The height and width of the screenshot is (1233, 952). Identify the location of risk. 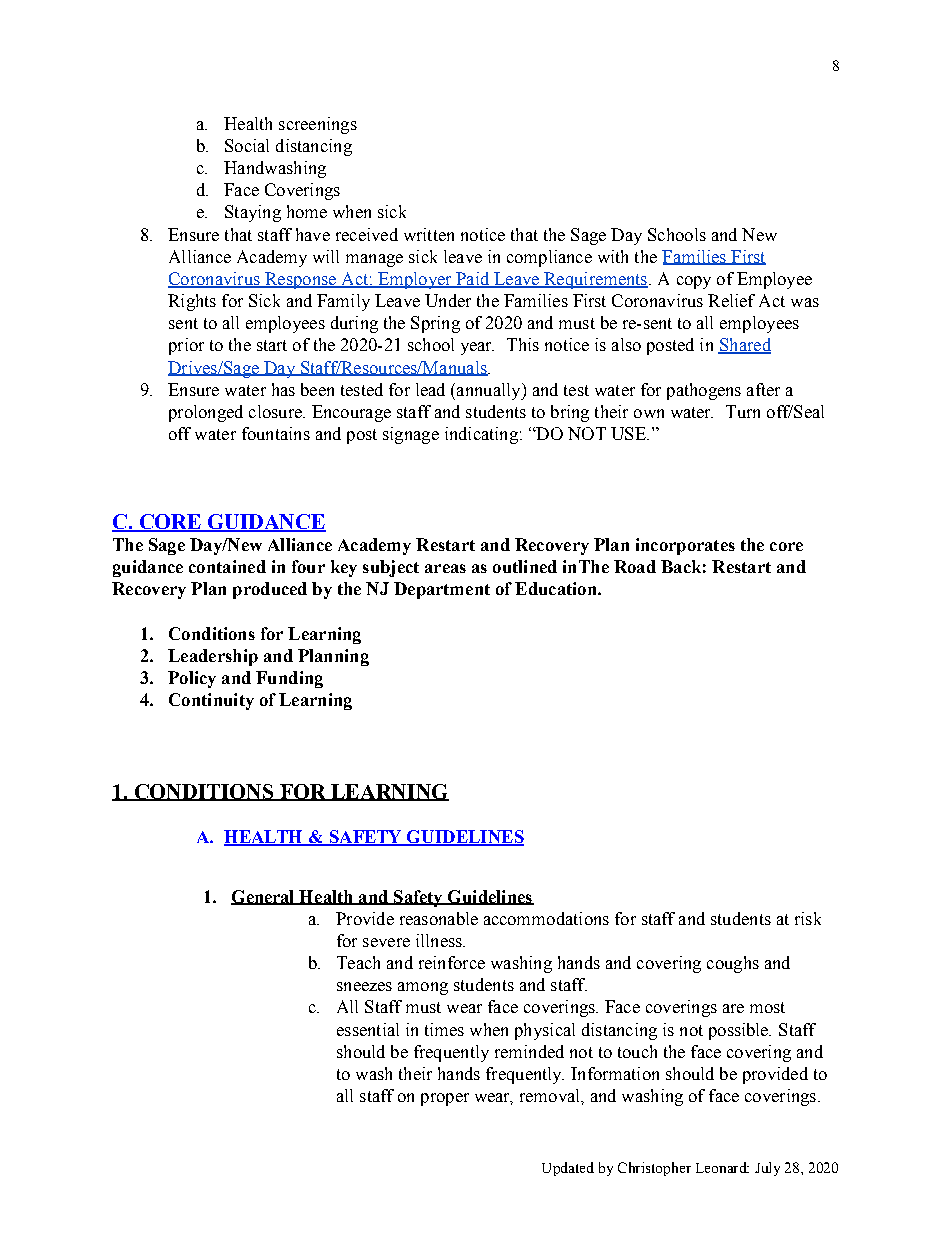
(808, 918).
